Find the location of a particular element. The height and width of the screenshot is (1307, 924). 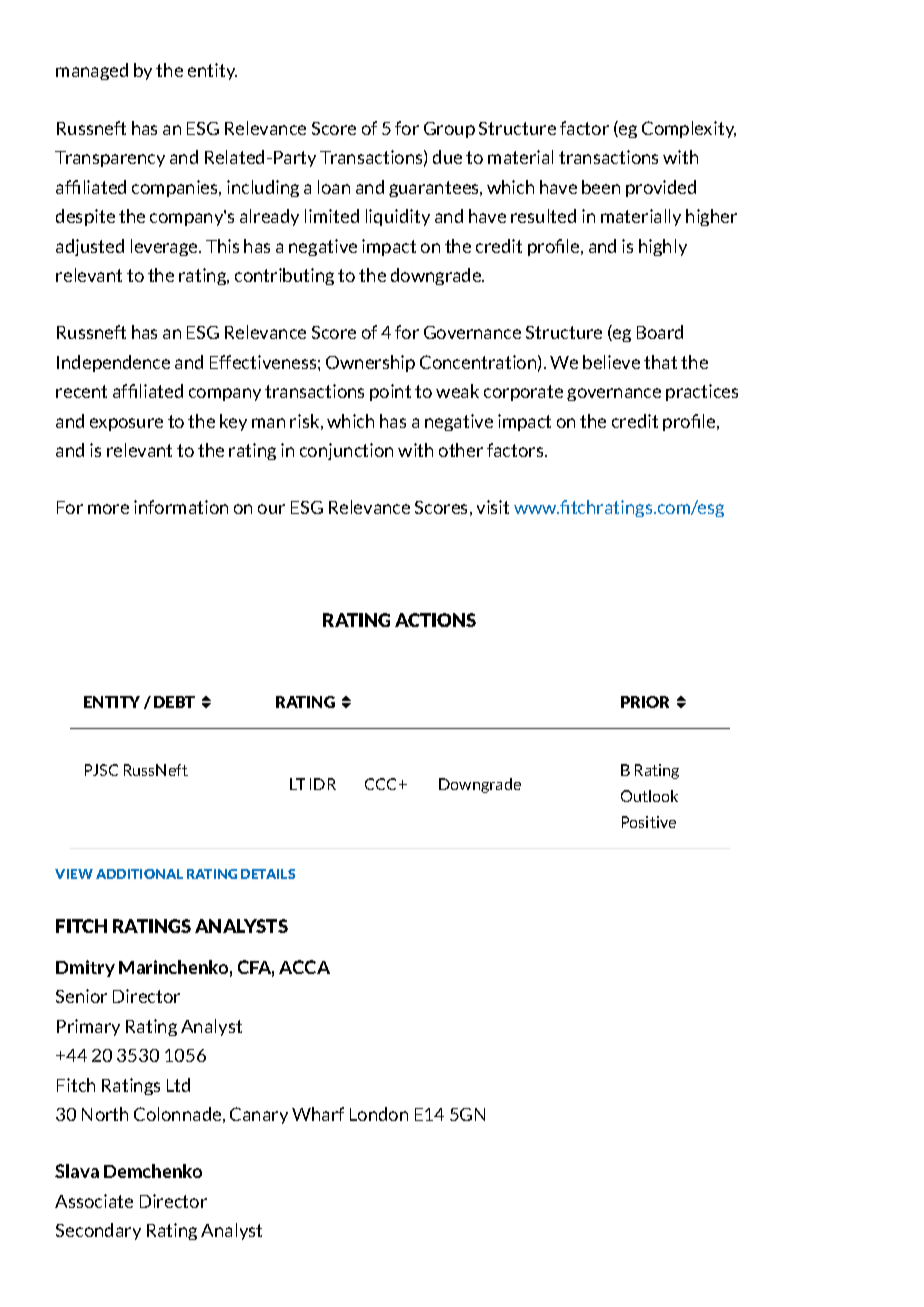

Group is located at coordinates (449, 130).
